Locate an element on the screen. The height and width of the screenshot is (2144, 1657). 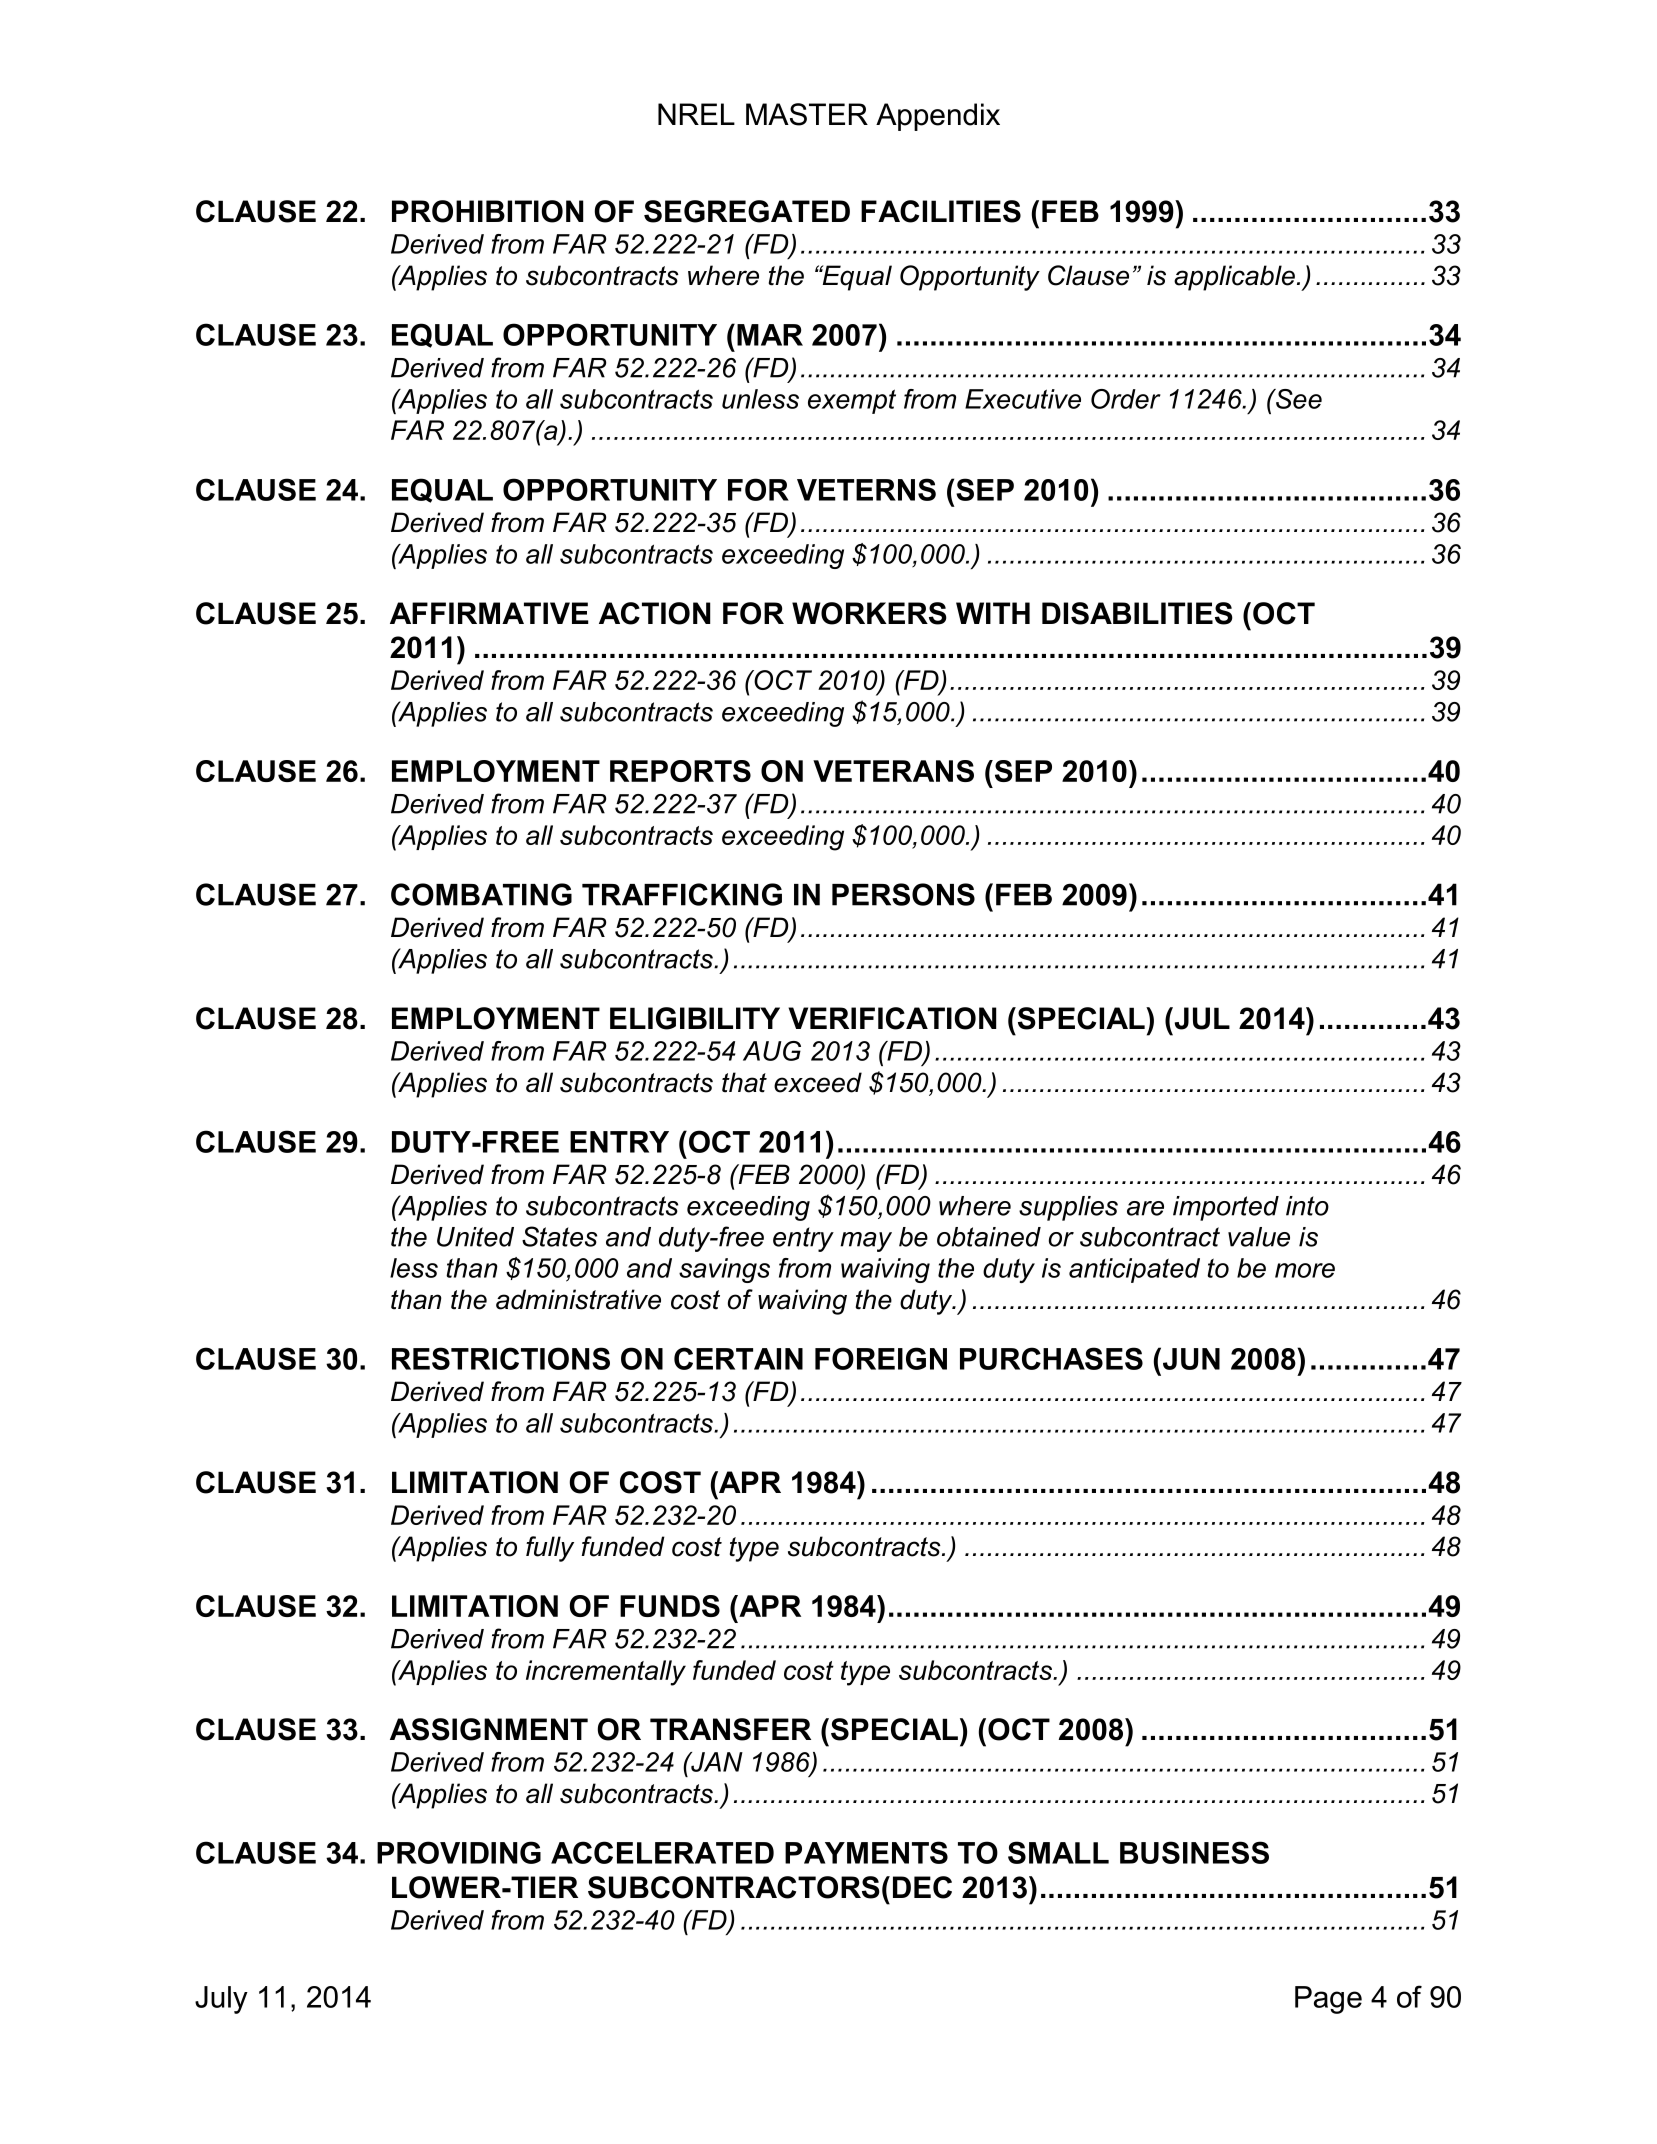
PROHIBITION is located at coordinates (488, 211).
